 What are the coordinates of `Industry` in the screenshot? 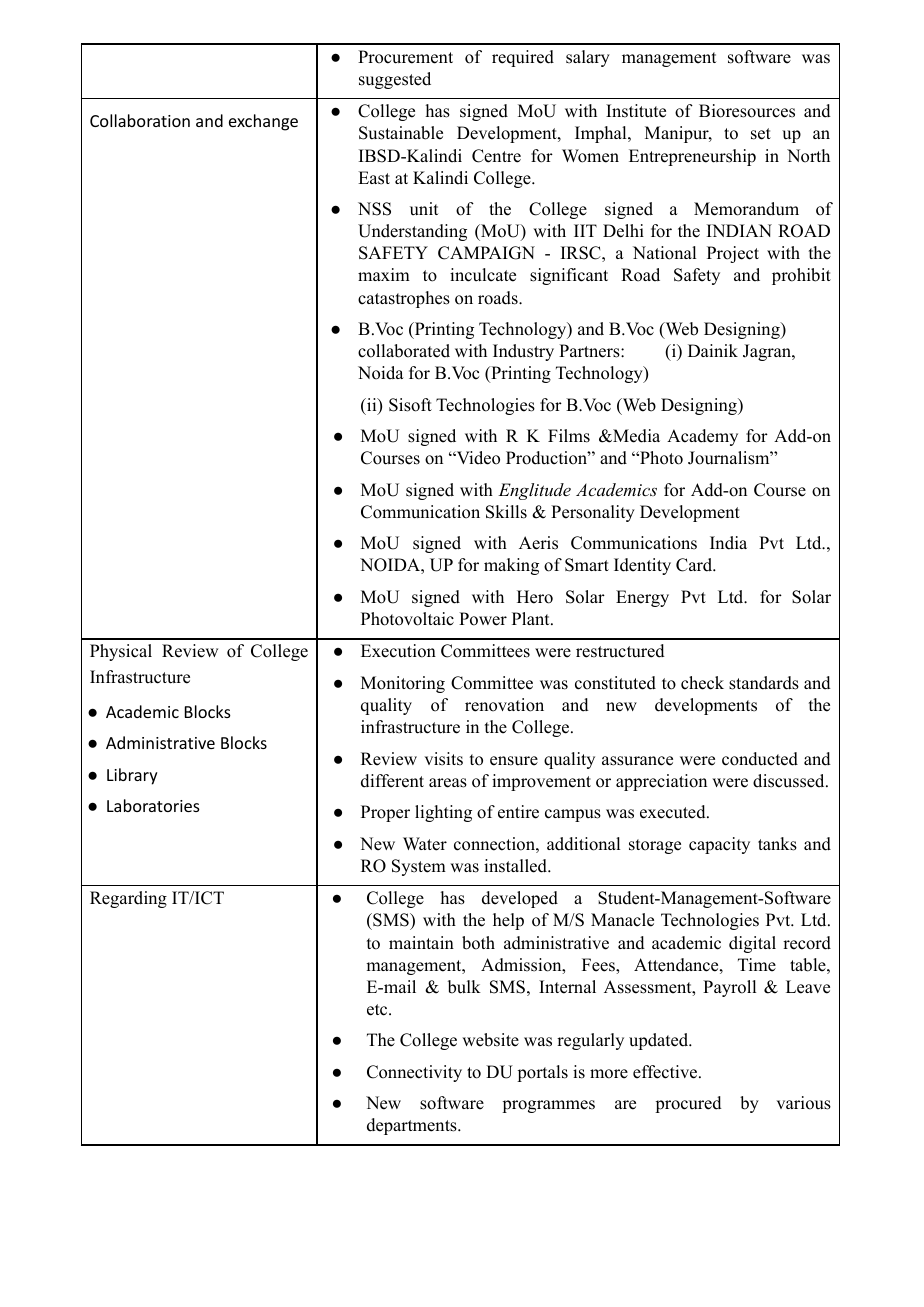 It's located at (523, 352).
